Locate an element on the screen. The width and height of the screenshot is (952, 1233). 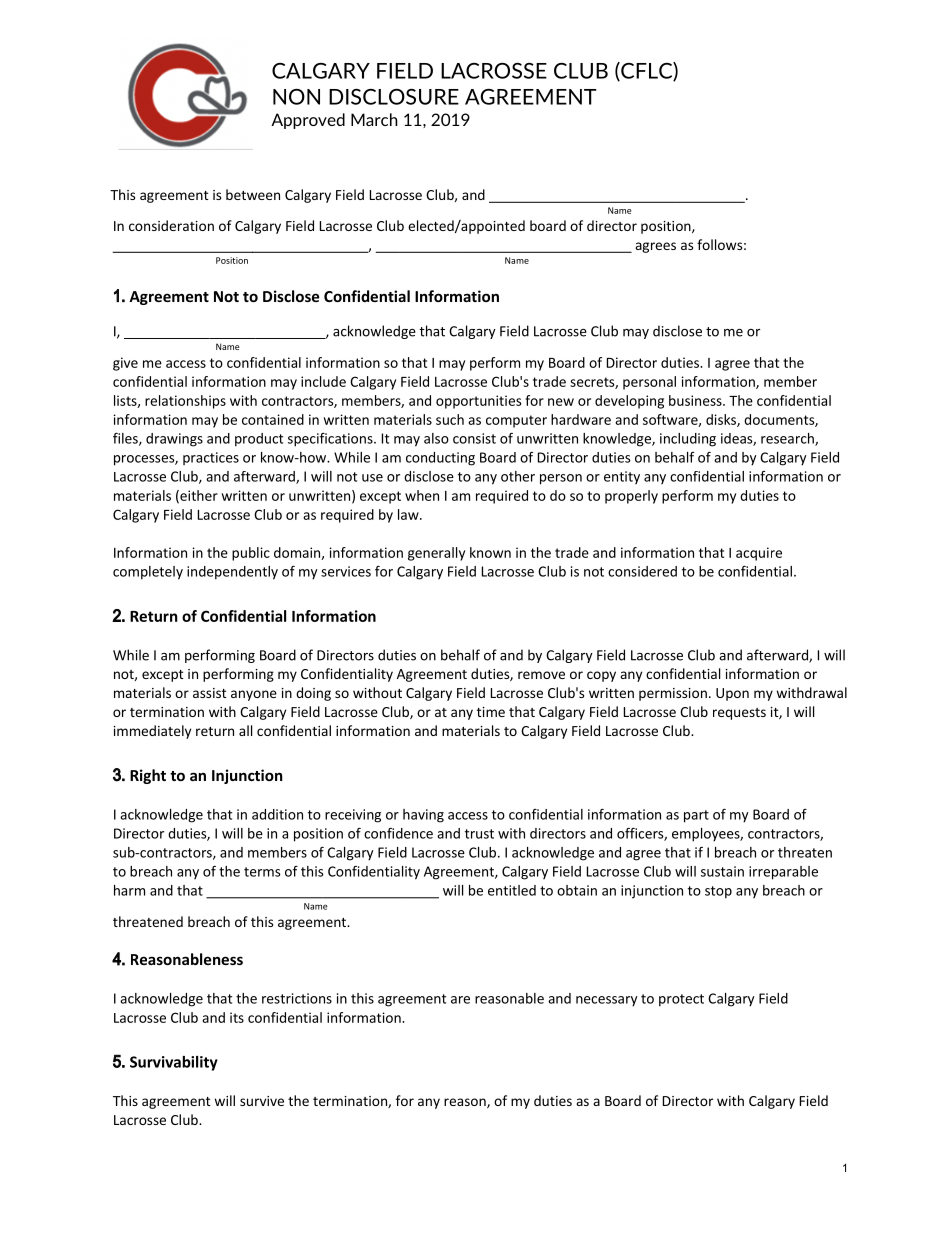
opportunities is located at coordinates (478, 402).
